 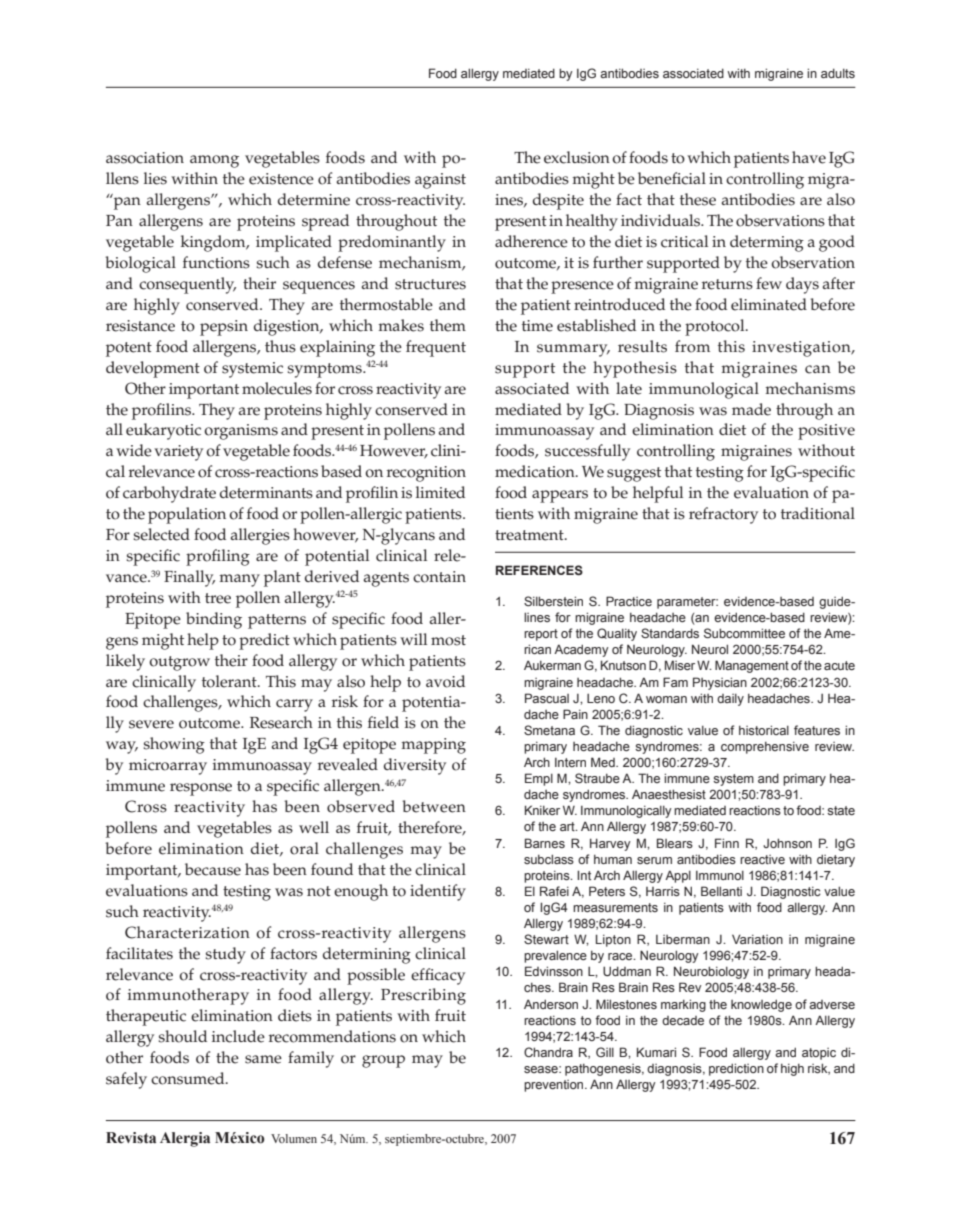 What do you see at coordinates (214, 161) in the page?
I see `among` at bounding box center [214, 161].
